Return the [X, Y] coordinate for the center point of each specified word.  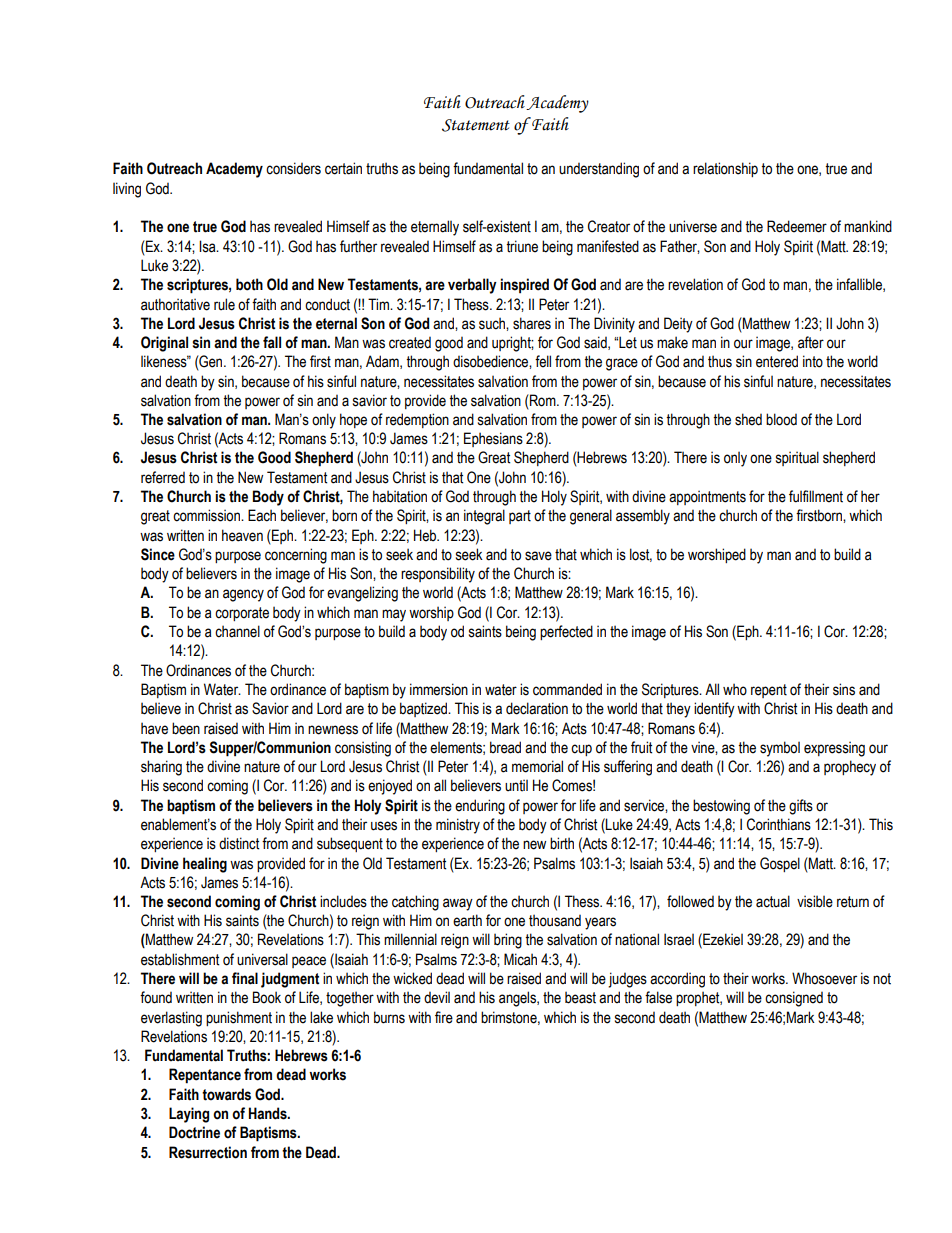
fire [444, 1017]
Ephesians [493, 439]
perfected [566, 632]
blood [781, 419]
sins [844, 689]
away [458, 904]
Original [164, 344]
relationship [725, 169]
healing [205, 865]
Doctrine [194, 1132]
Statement [476, 125]
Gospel [780, 864]
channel [237, 631]
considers [293, 168]
